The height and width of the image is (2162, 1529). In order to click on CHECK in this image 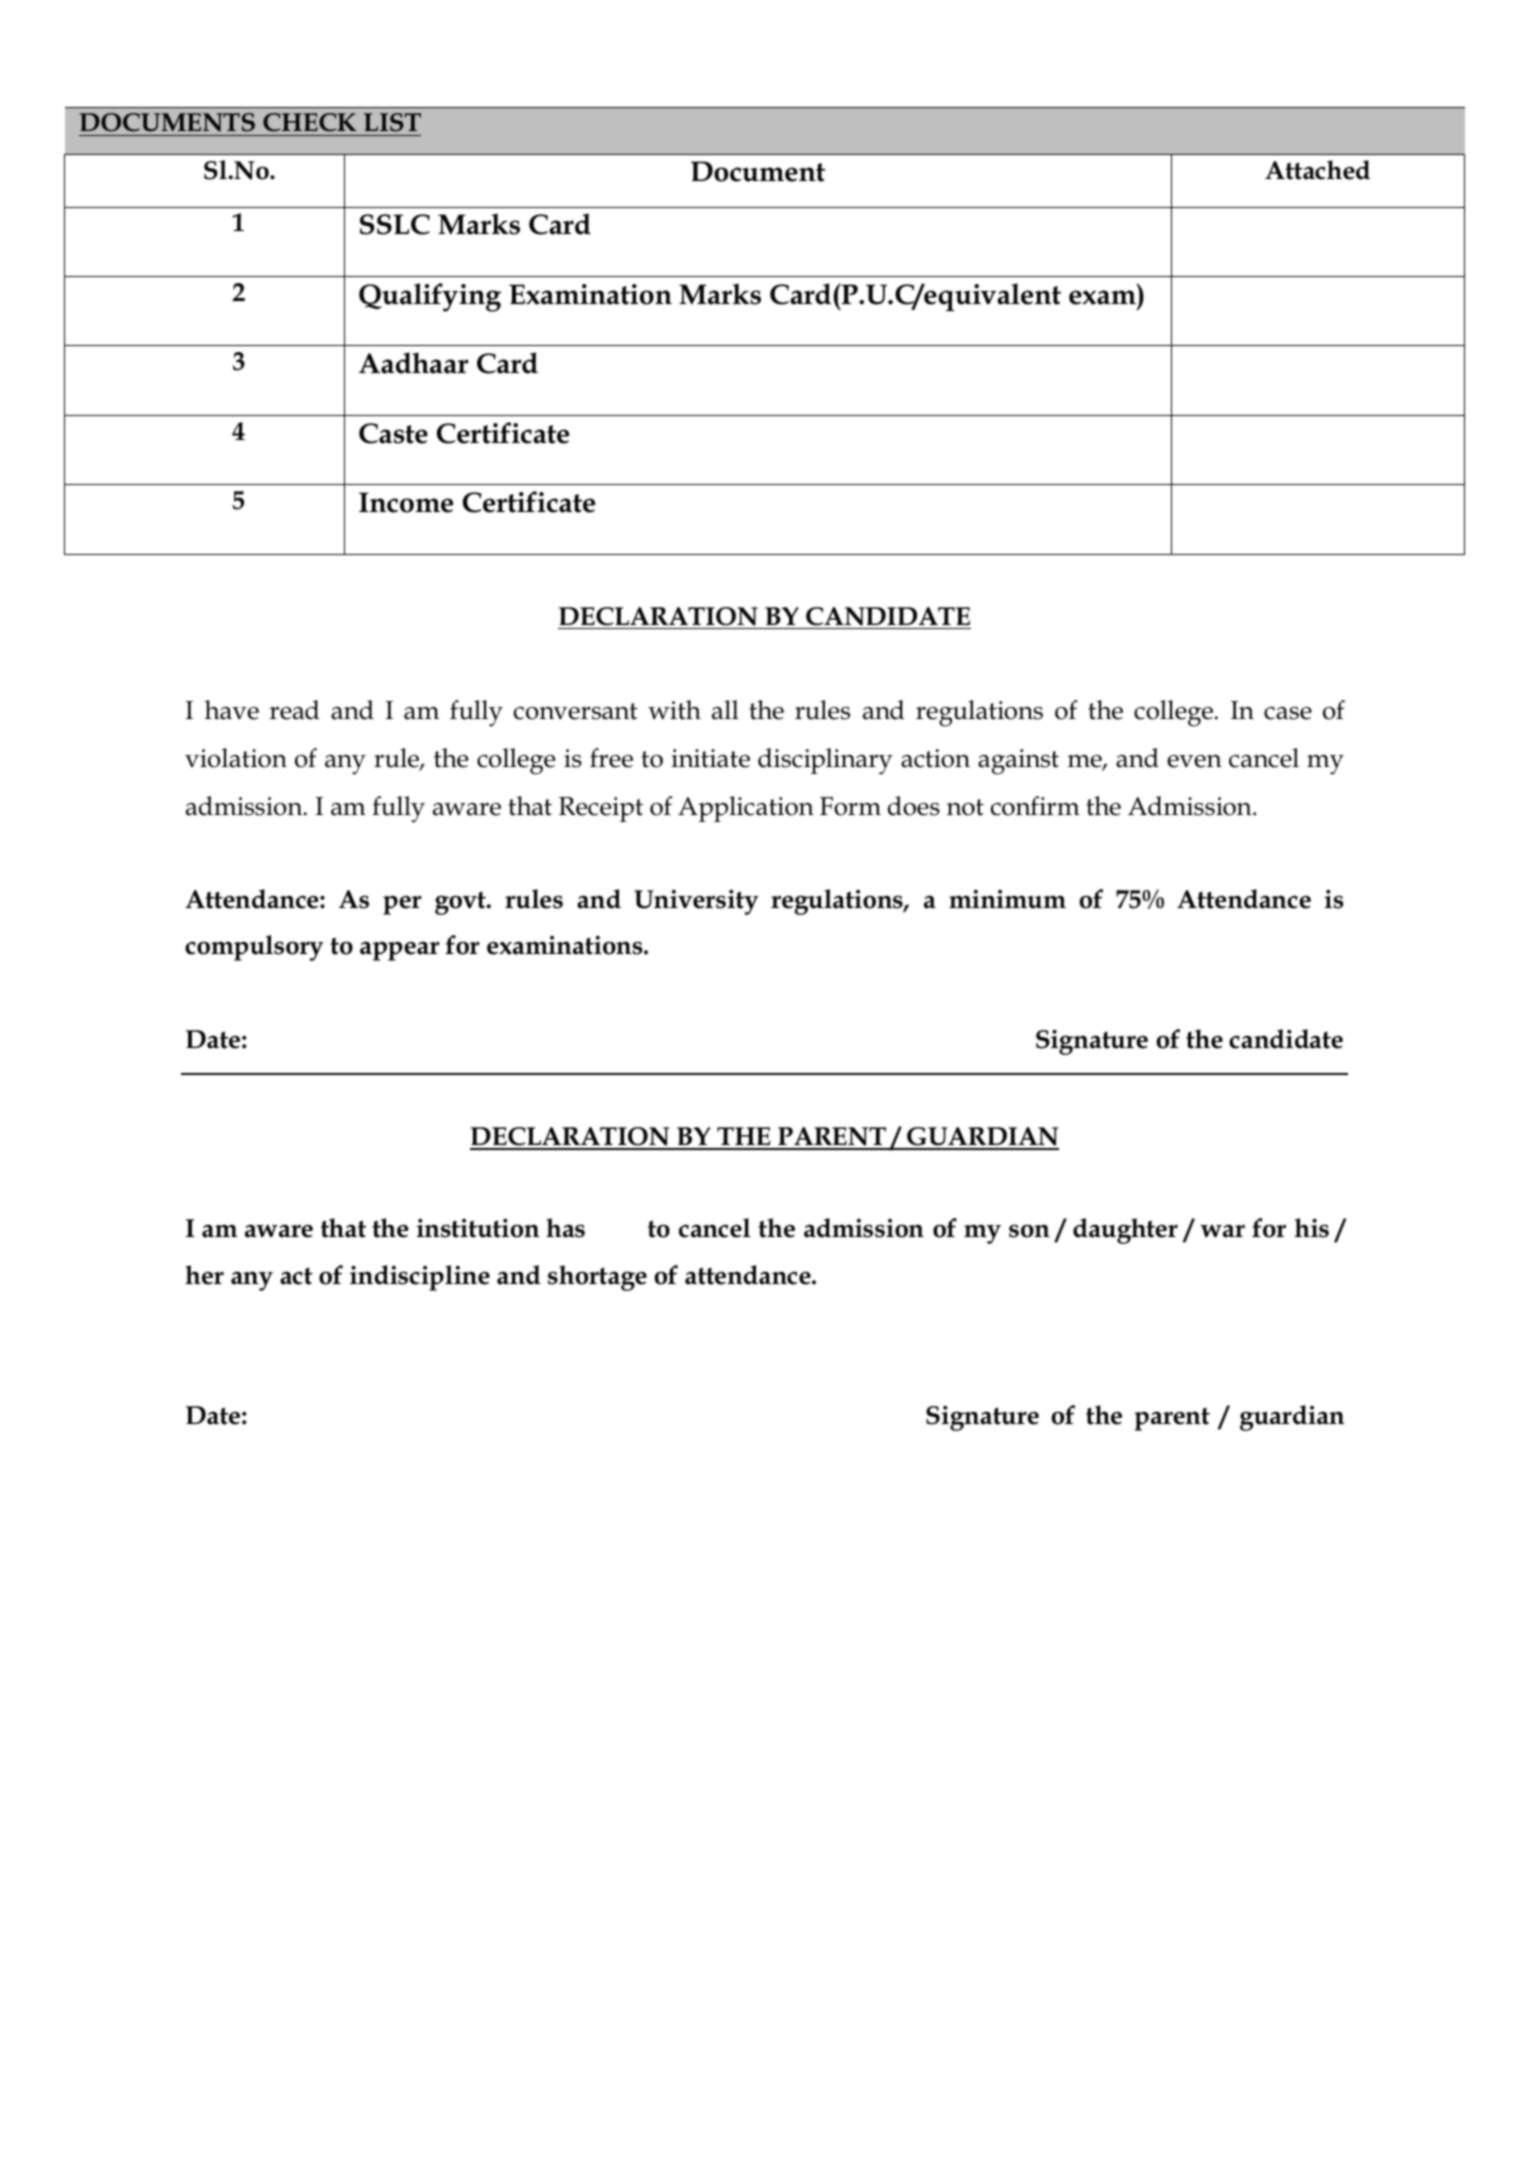, I will do `click(310, 122)`.
